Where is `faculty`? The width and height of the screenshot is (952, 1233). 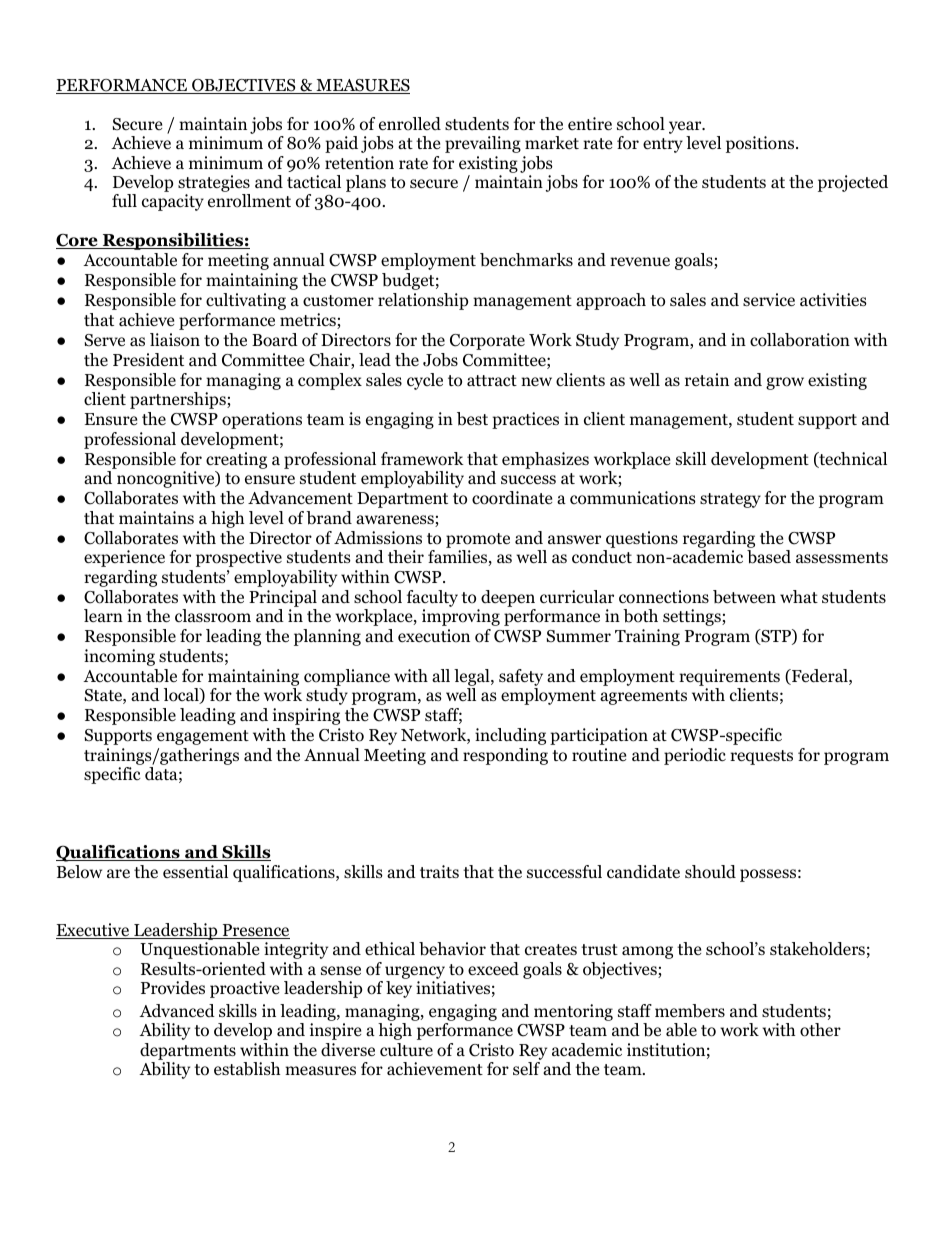
faculty is located at coordinates (432, 598).
